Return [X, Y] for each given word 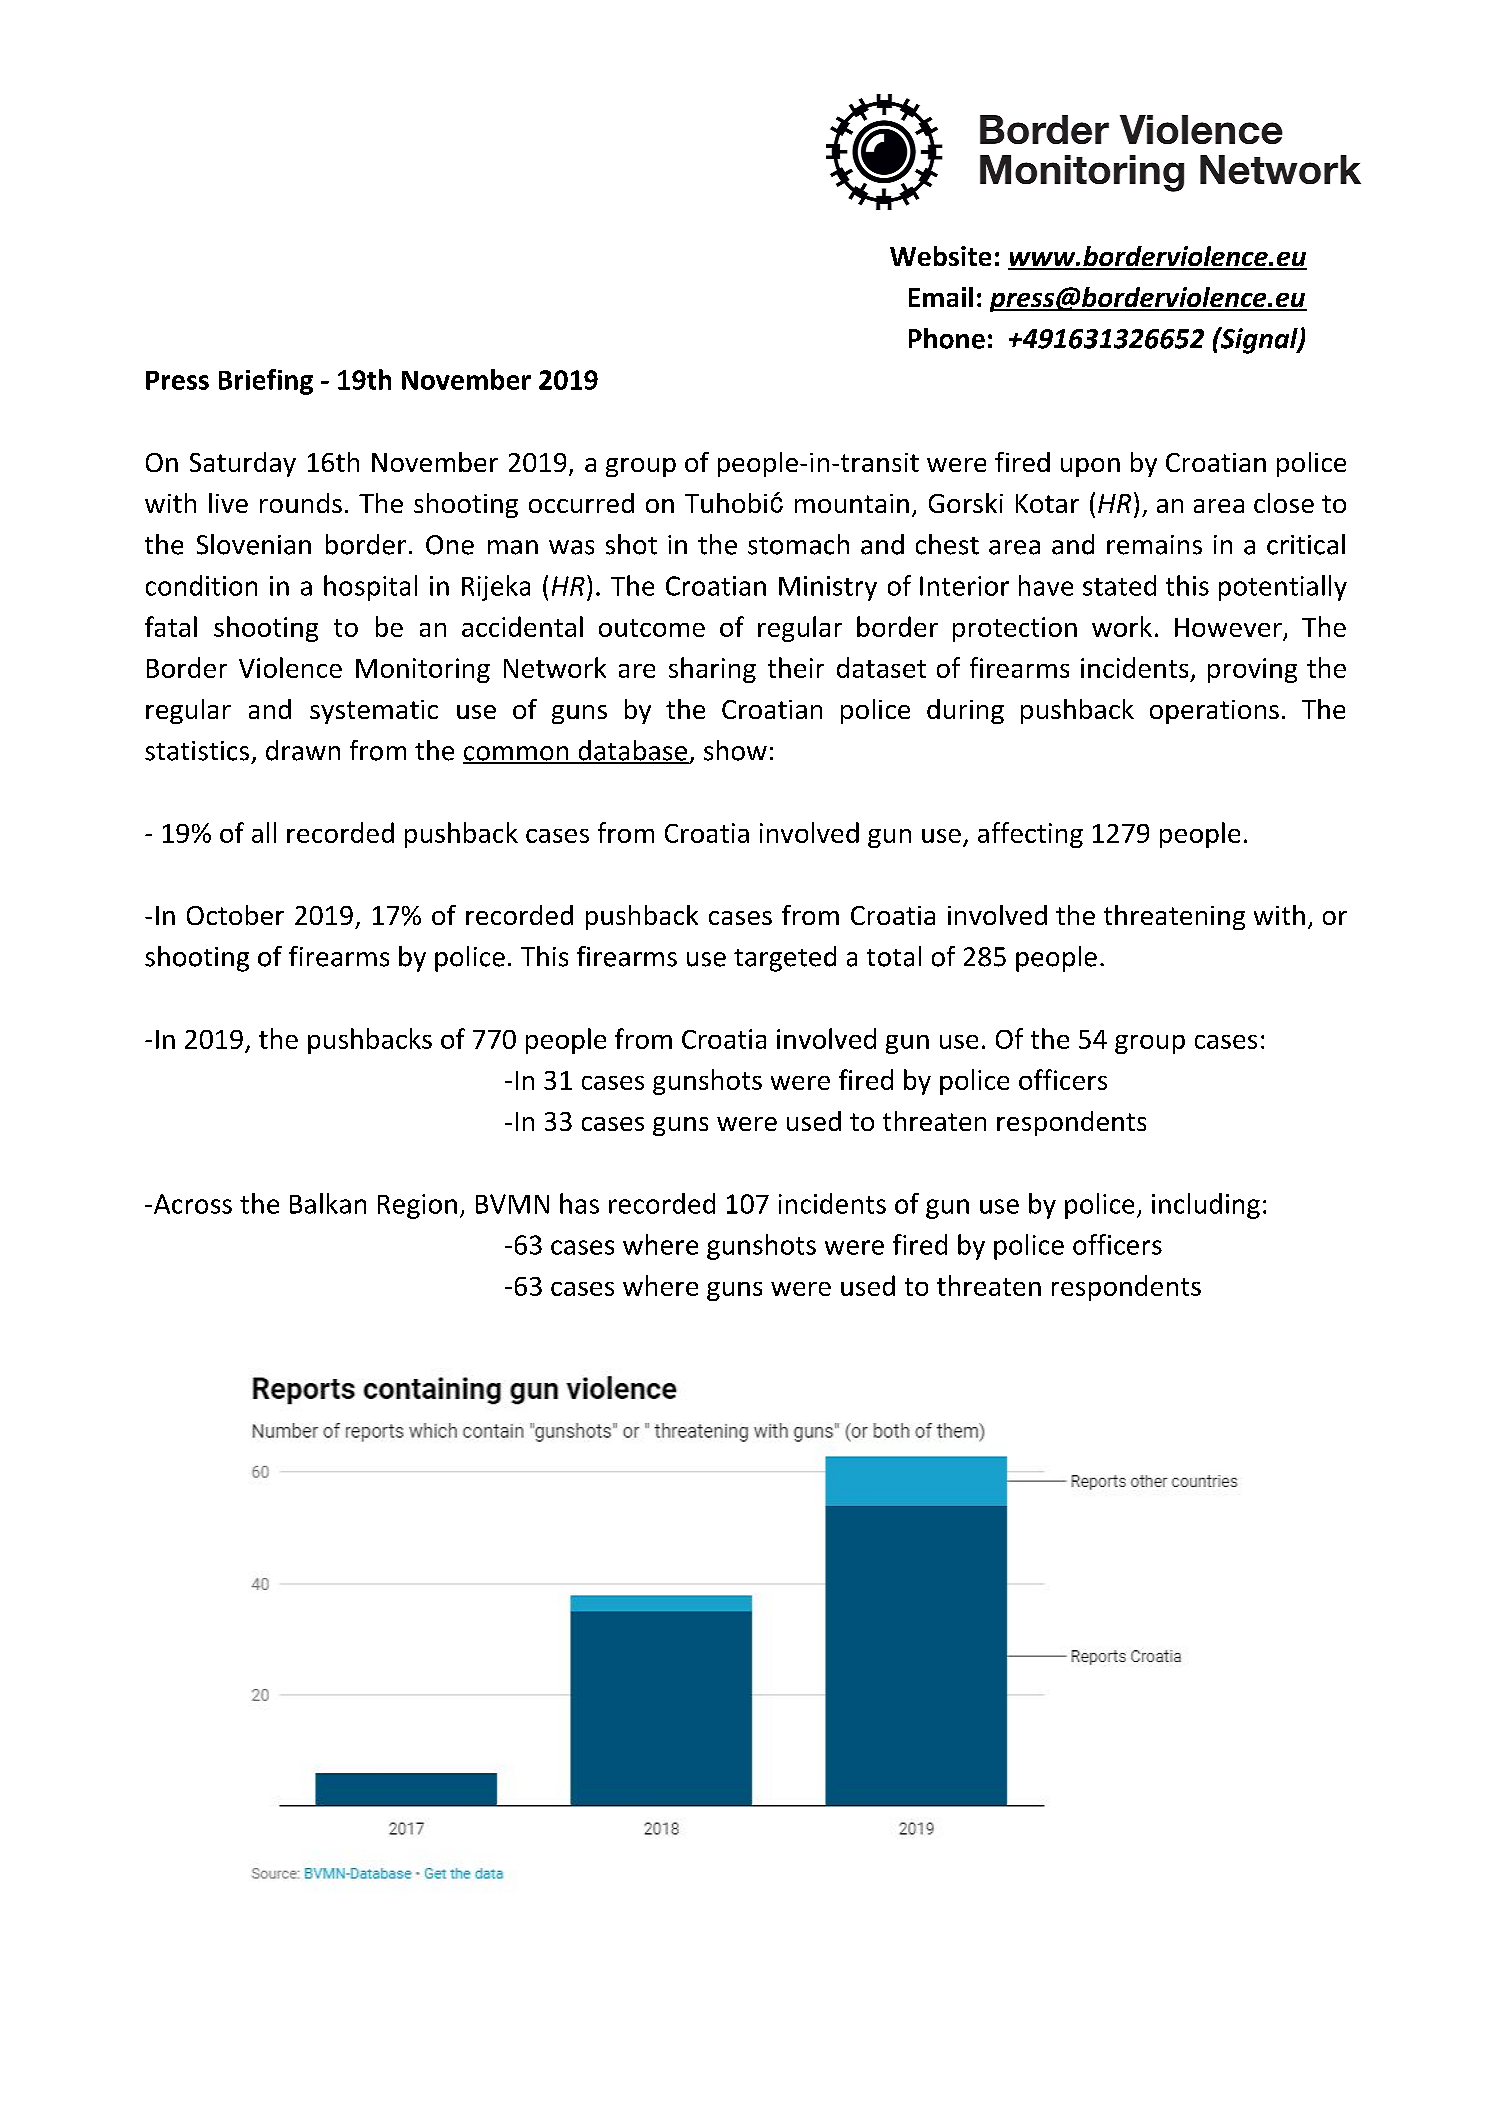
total [894, 956]
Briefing [266, 382]
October [235, 915]
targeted [785, 959]
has [579, 1203]
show [735, 750]
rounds [301, 503]
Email [941, 297]
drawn [303, 750]
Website [940, 256]
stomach [798, 544]
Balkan [328, 1203]
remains [1154, 545]
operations [1214, 712]
